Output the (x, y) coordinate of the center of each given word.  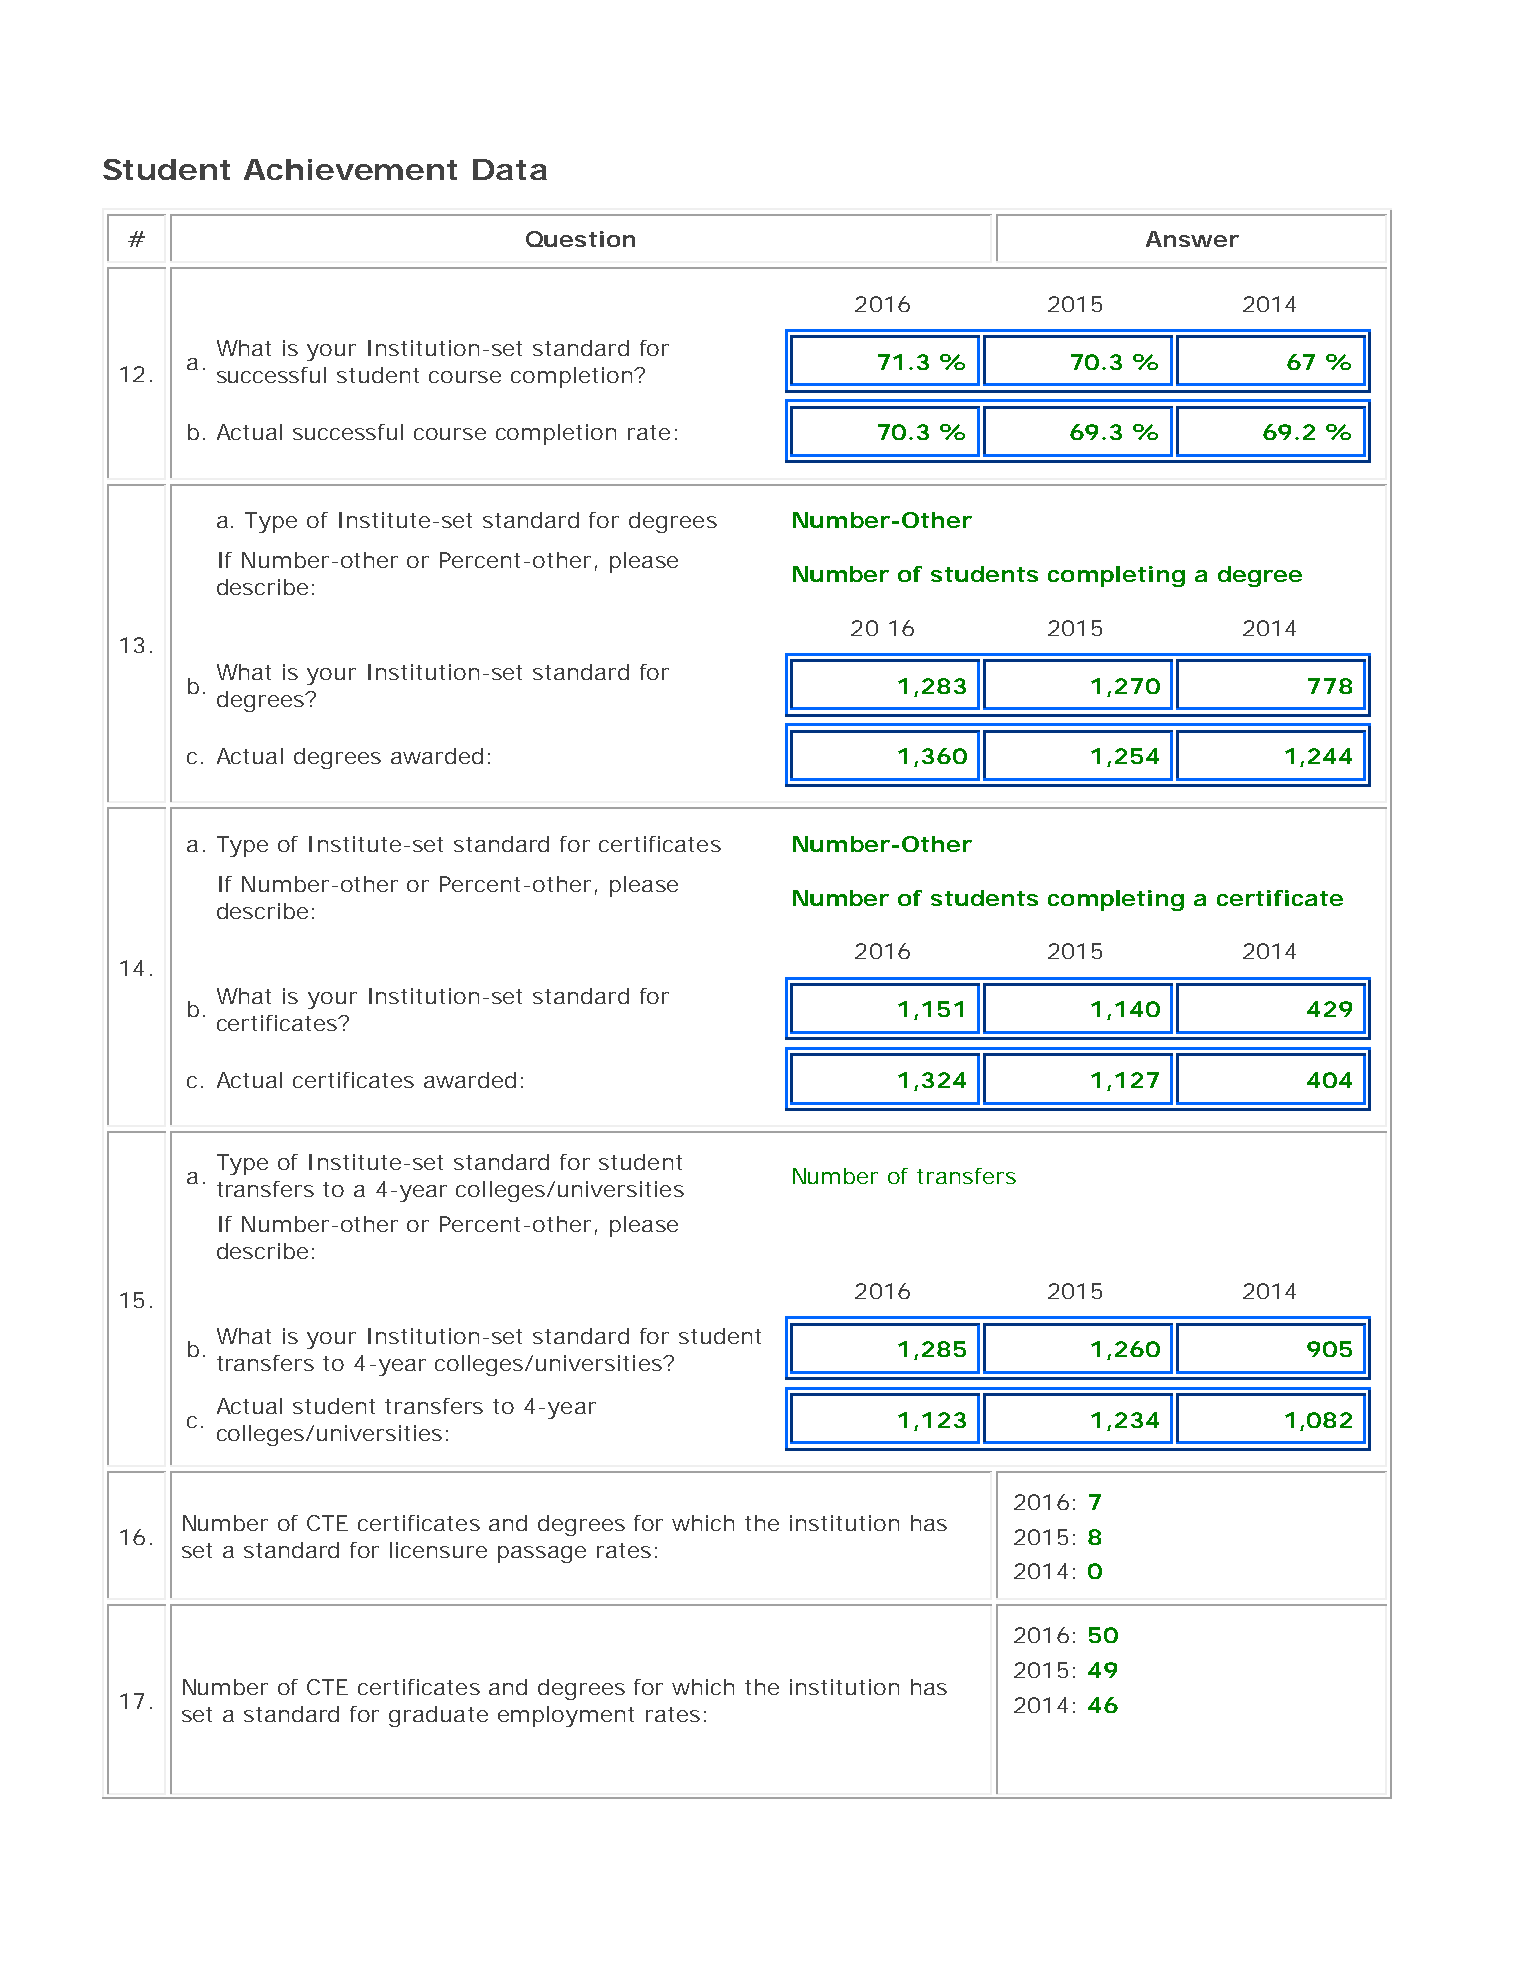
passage (542, 1554)
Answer (1192, 239)
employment (566, 1716)
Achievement (350, 169)
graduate (438, 1716)
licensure (438, 1550)
